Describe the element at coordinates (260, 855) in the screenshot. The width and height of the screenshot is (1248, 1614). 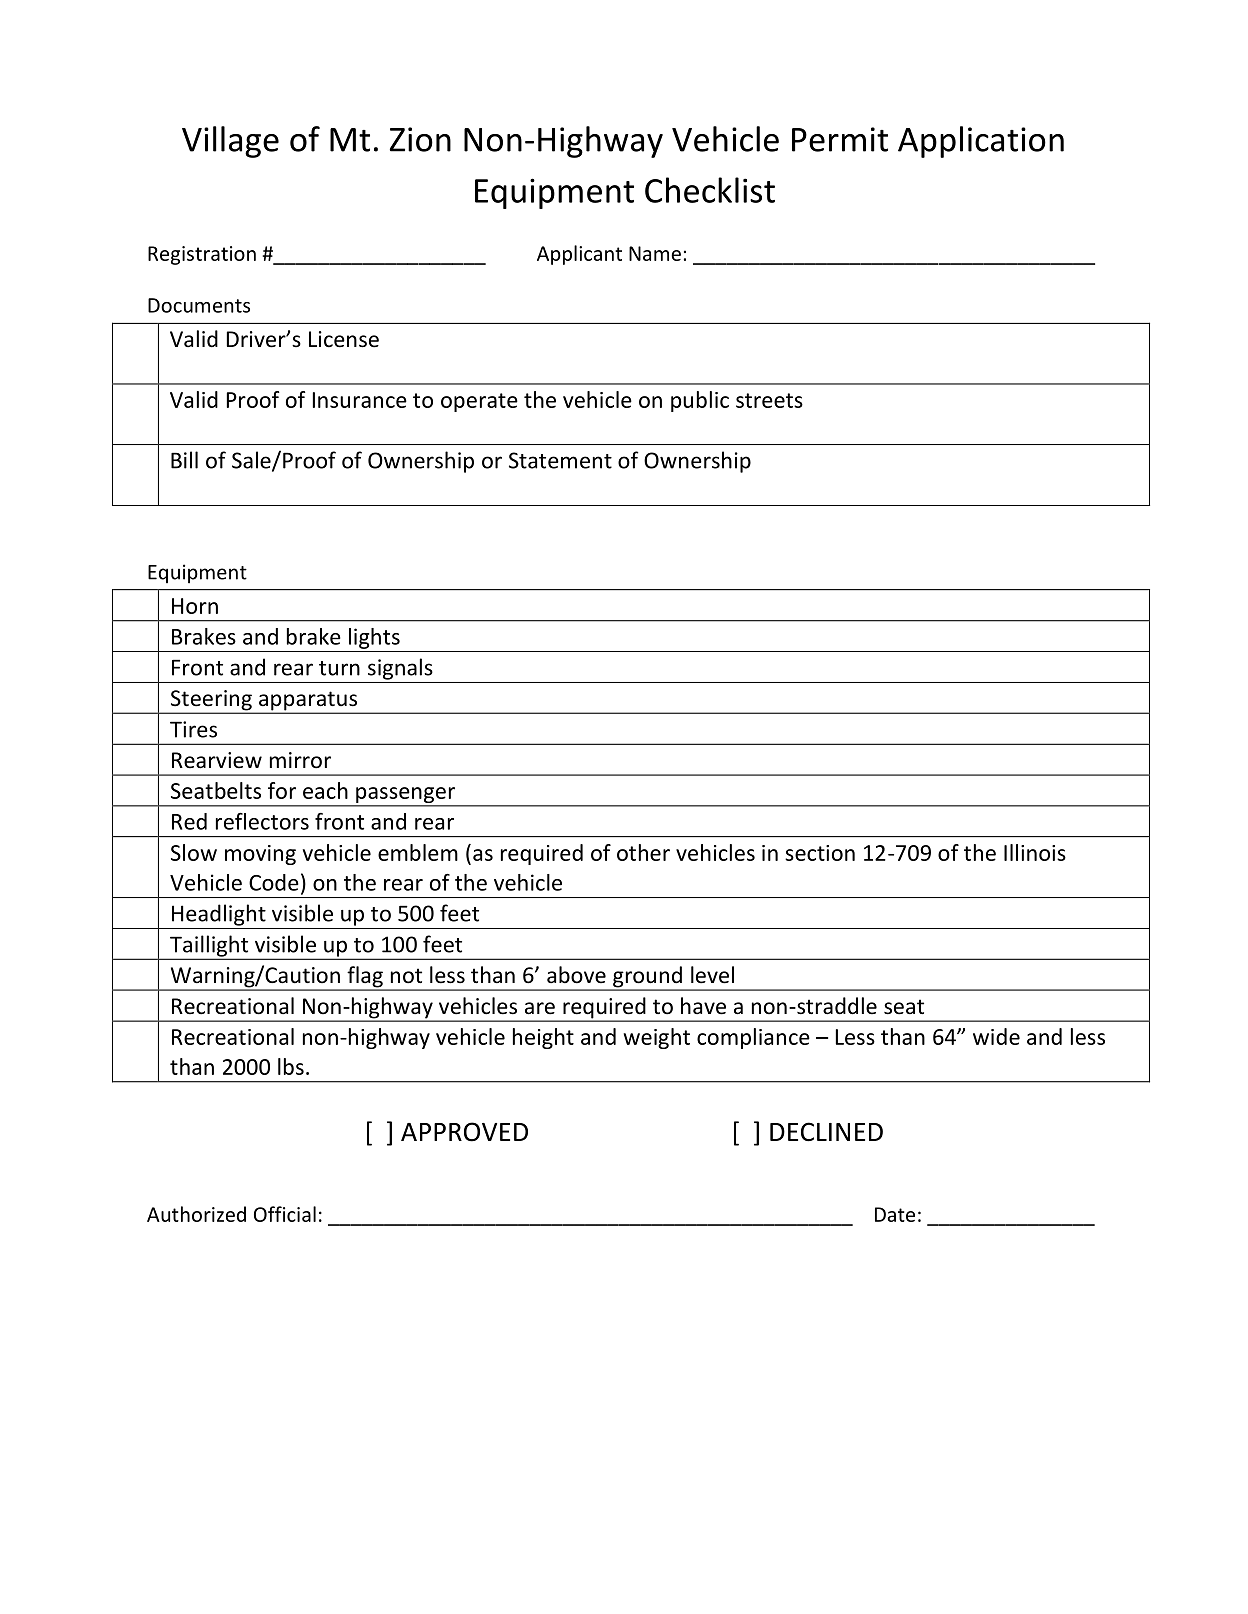
I see `moving` at that location.
